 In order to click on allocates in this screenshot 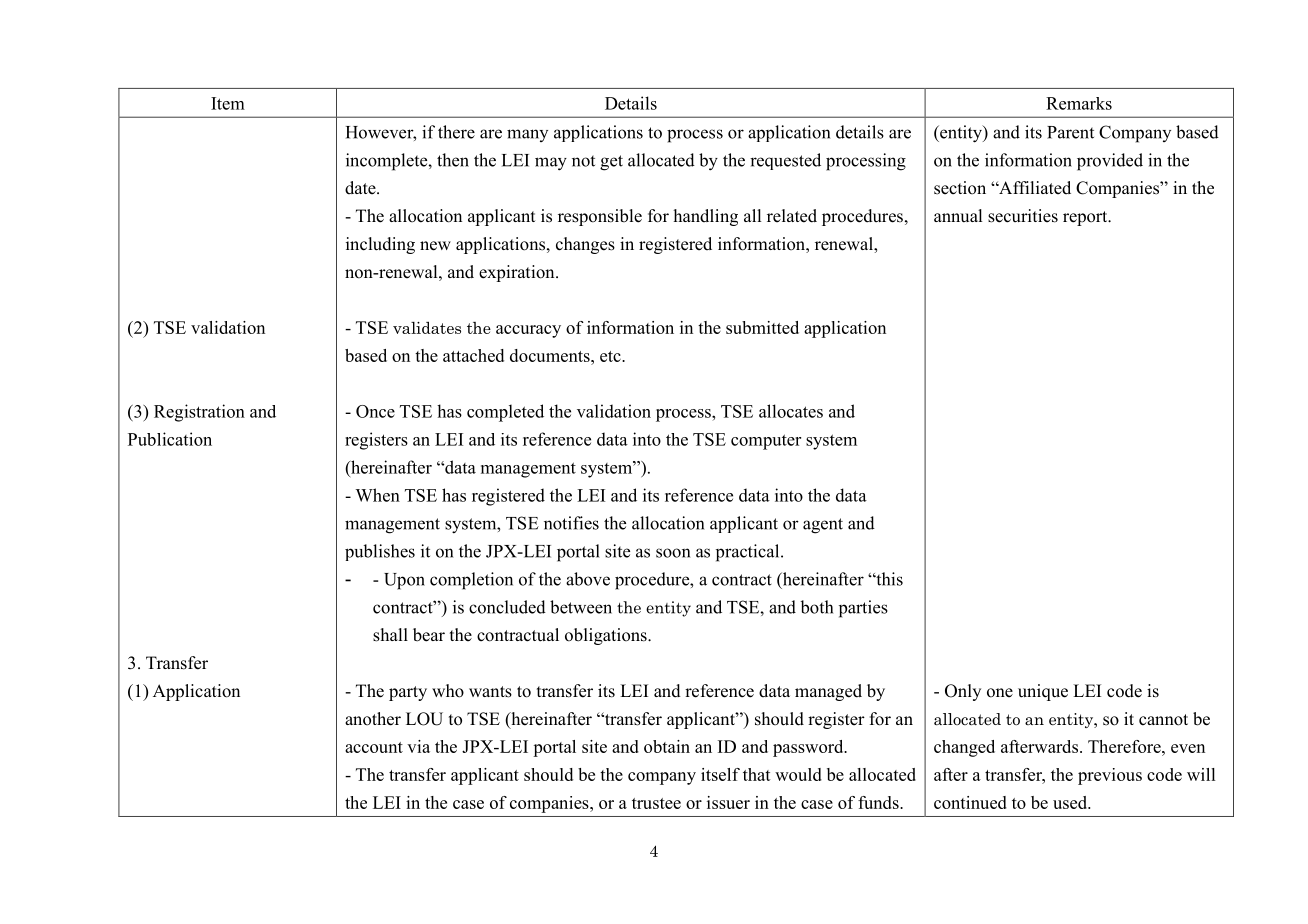, I will do `click(791, 411)`.
